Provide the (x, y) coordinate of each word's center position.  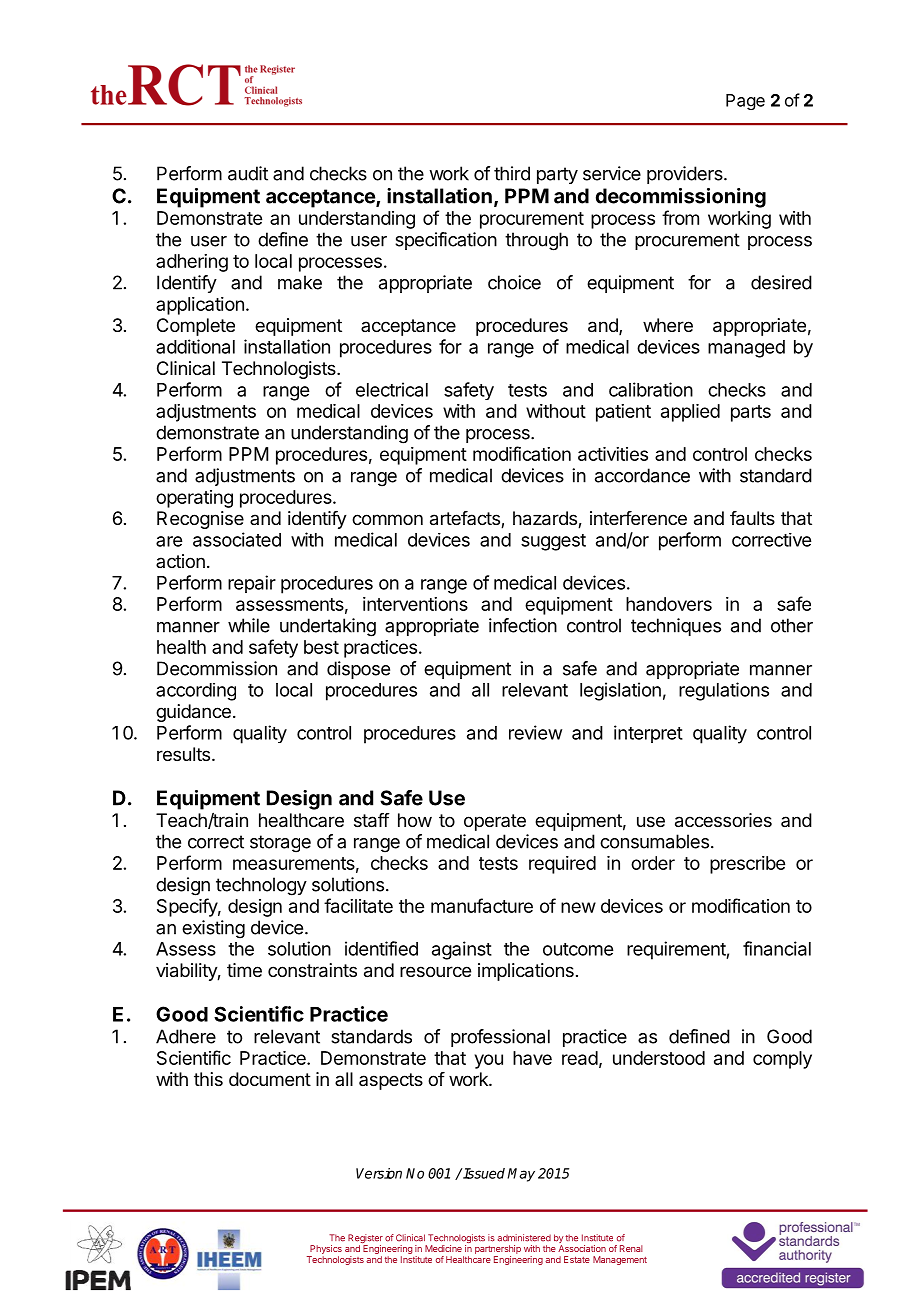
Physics (325, 1251)
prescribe (747, 865)
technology (261, 886)
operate (495, 822)
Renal (631, 1248)
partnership (498, 1249)
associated (237, 539)
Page (745, 102)
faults (752, 518)
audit (248, 173)
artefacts (466, 519)
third (512, 173)
